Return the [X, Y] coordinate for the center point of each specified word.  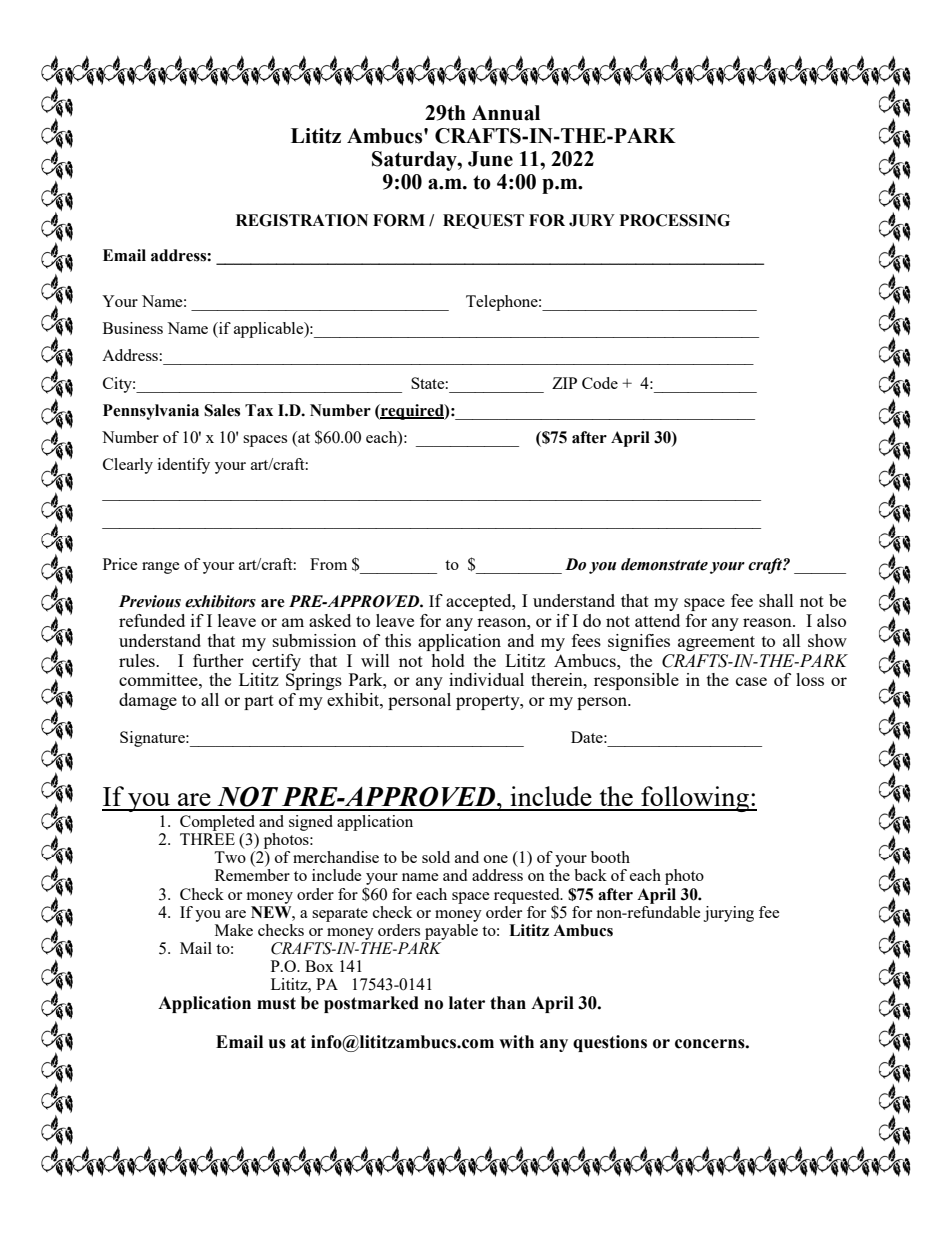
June [490, 159]
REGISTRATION [302, 220]
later [467, 1003]
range [161, 568]
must [276, 1003]
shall [776, 600]
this [398, 640]
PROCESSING [675, 220]
